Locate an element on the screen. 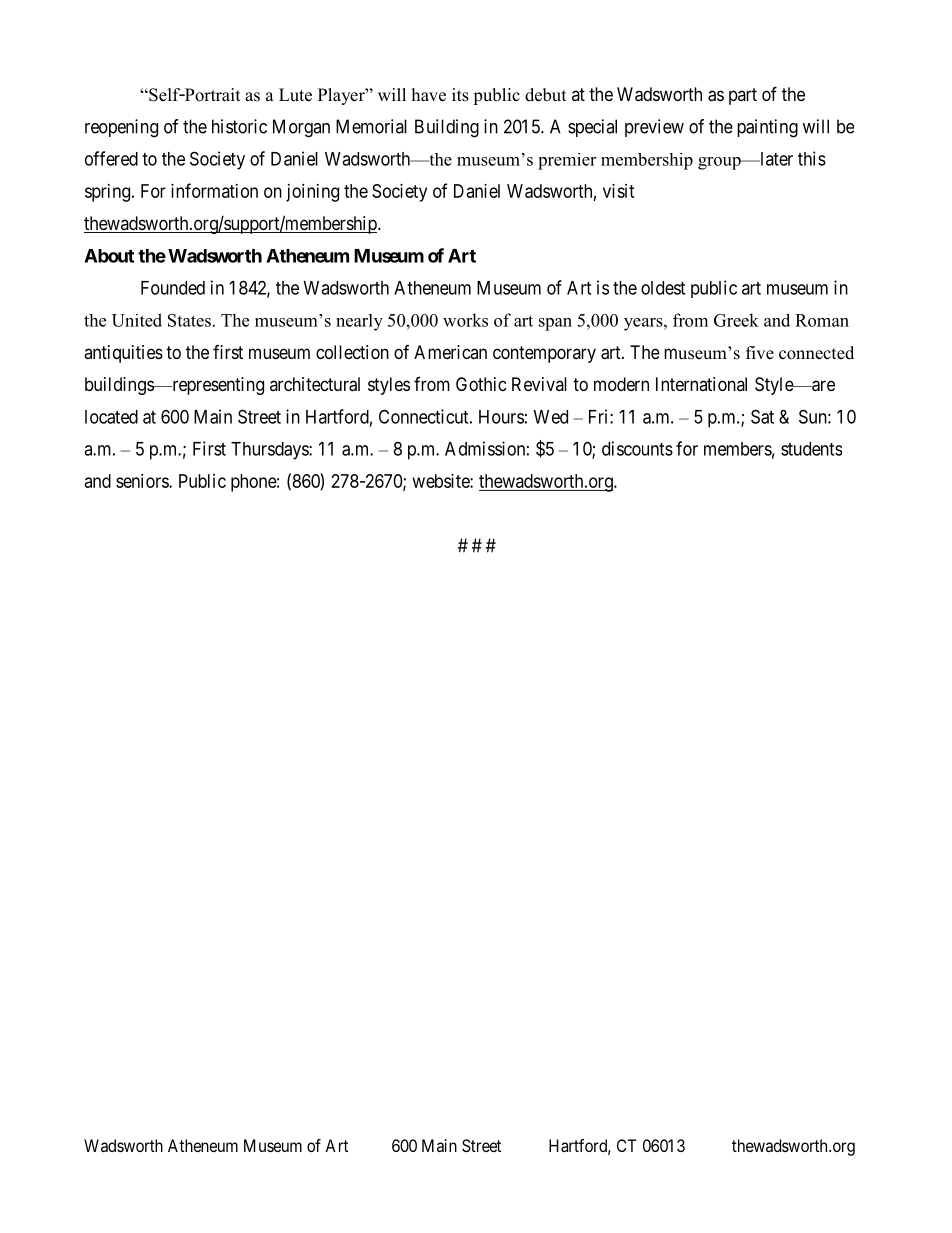 The height and width of the screenshot is (1233, 952). seniors is located at coordinates (143, 481).
